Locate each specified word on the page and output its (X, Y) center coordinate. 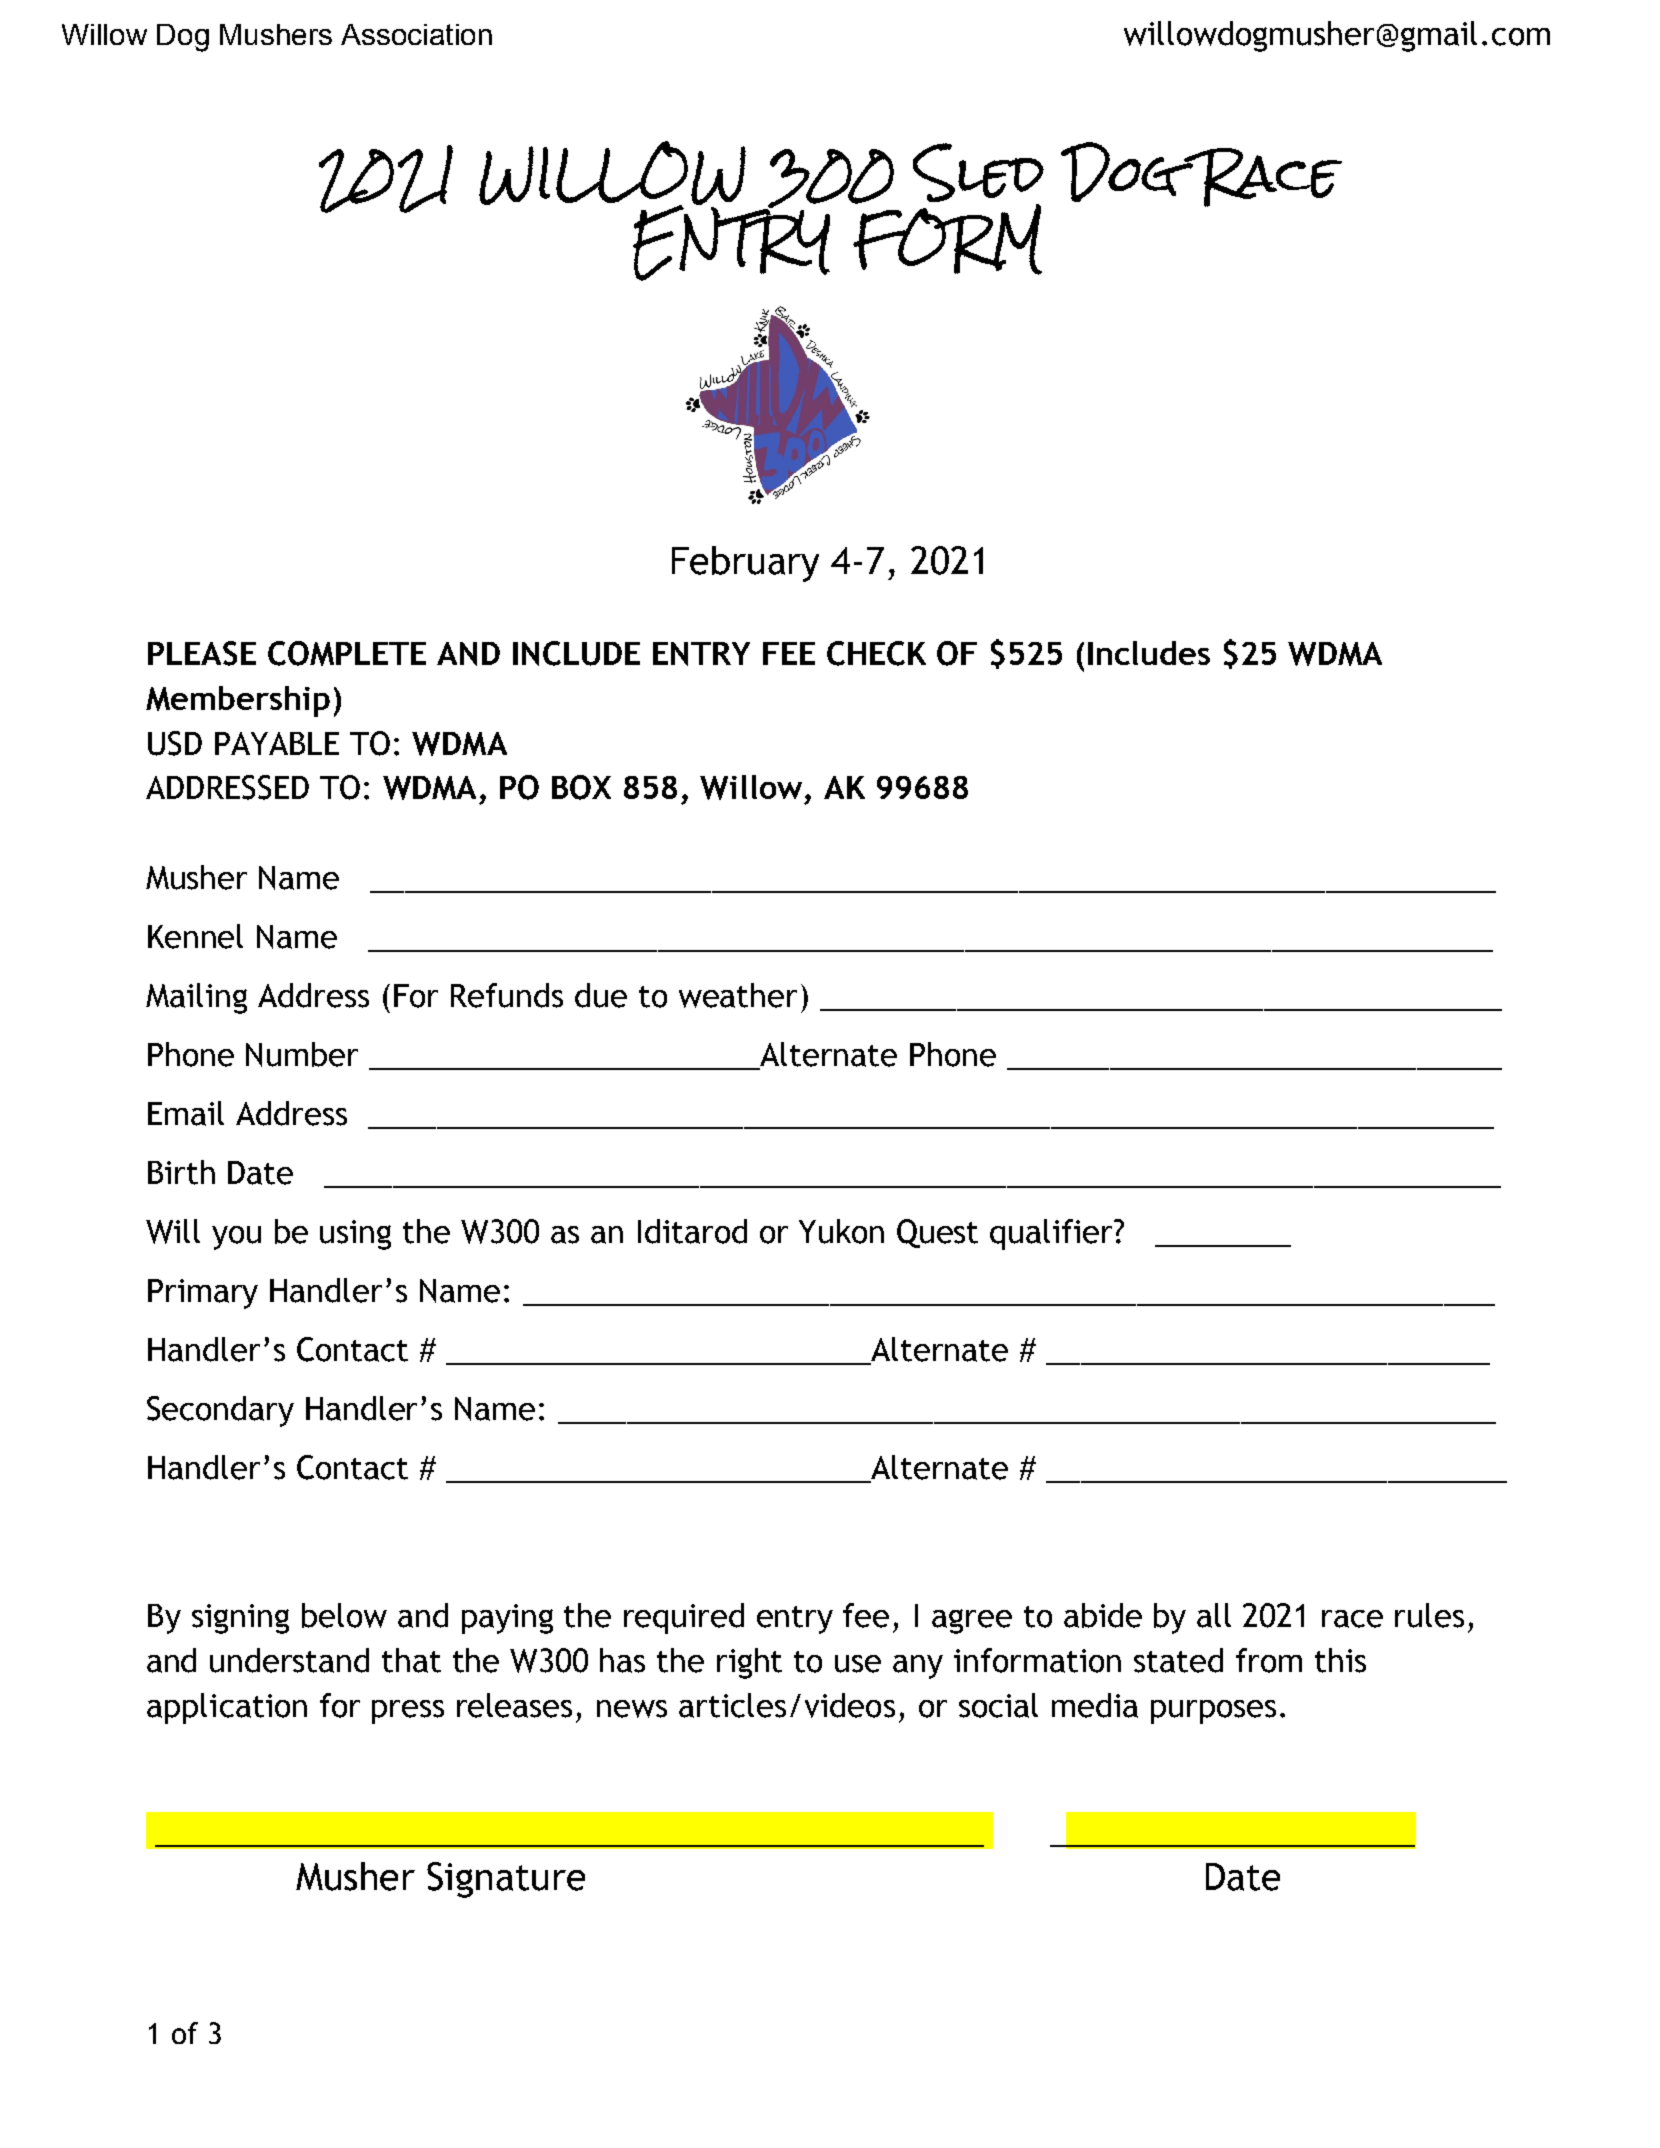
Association (416, 34)
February (745, 564)
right (749, 1663)
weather (738, 995)
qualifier (1053, 1234)
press (408, 1712)
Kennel (195, 936)
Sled (978, 174)
